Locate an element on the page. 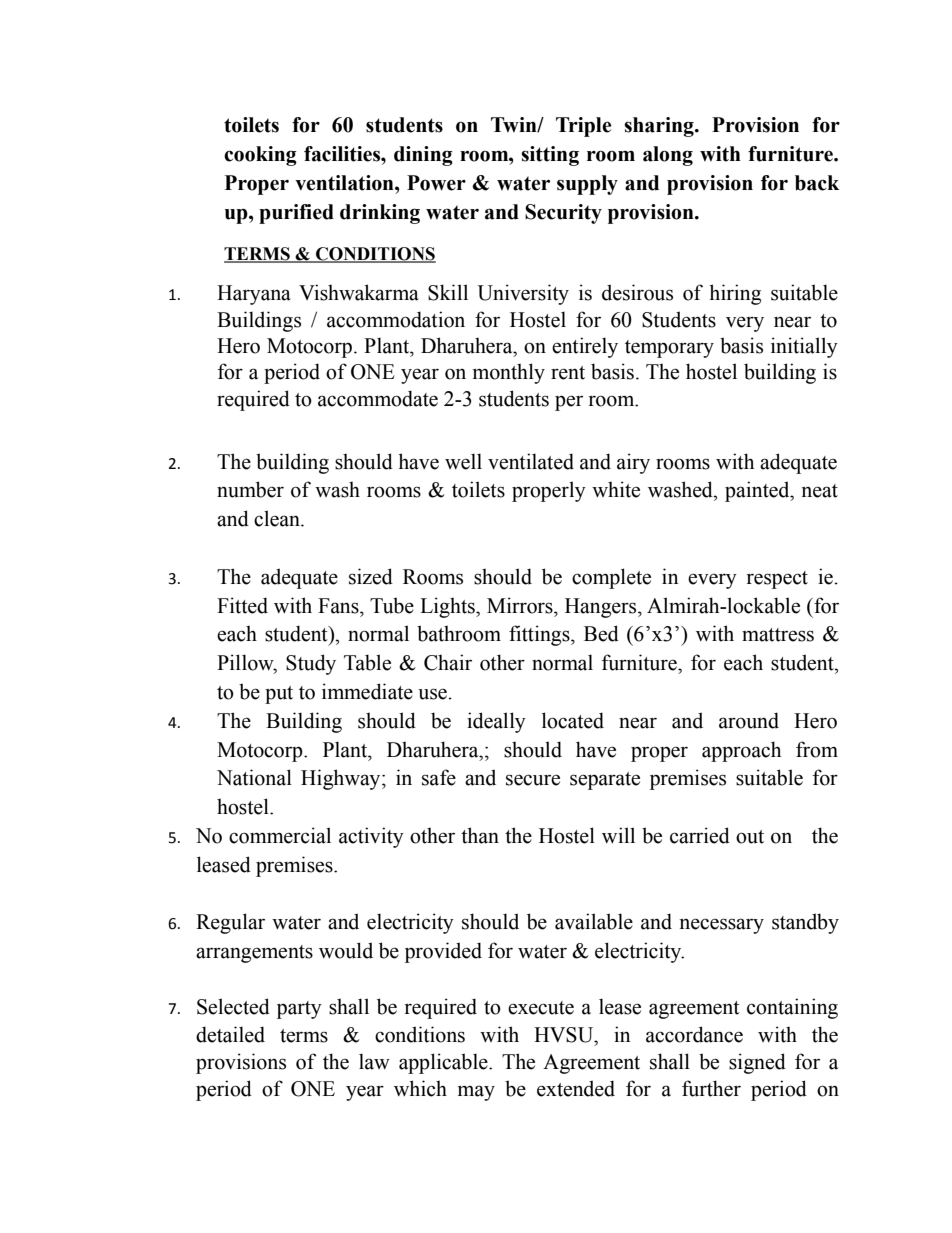 Image resolution: width=952 pixels, height=1233 pixels. cooking is located at coordinates (260, 156).
